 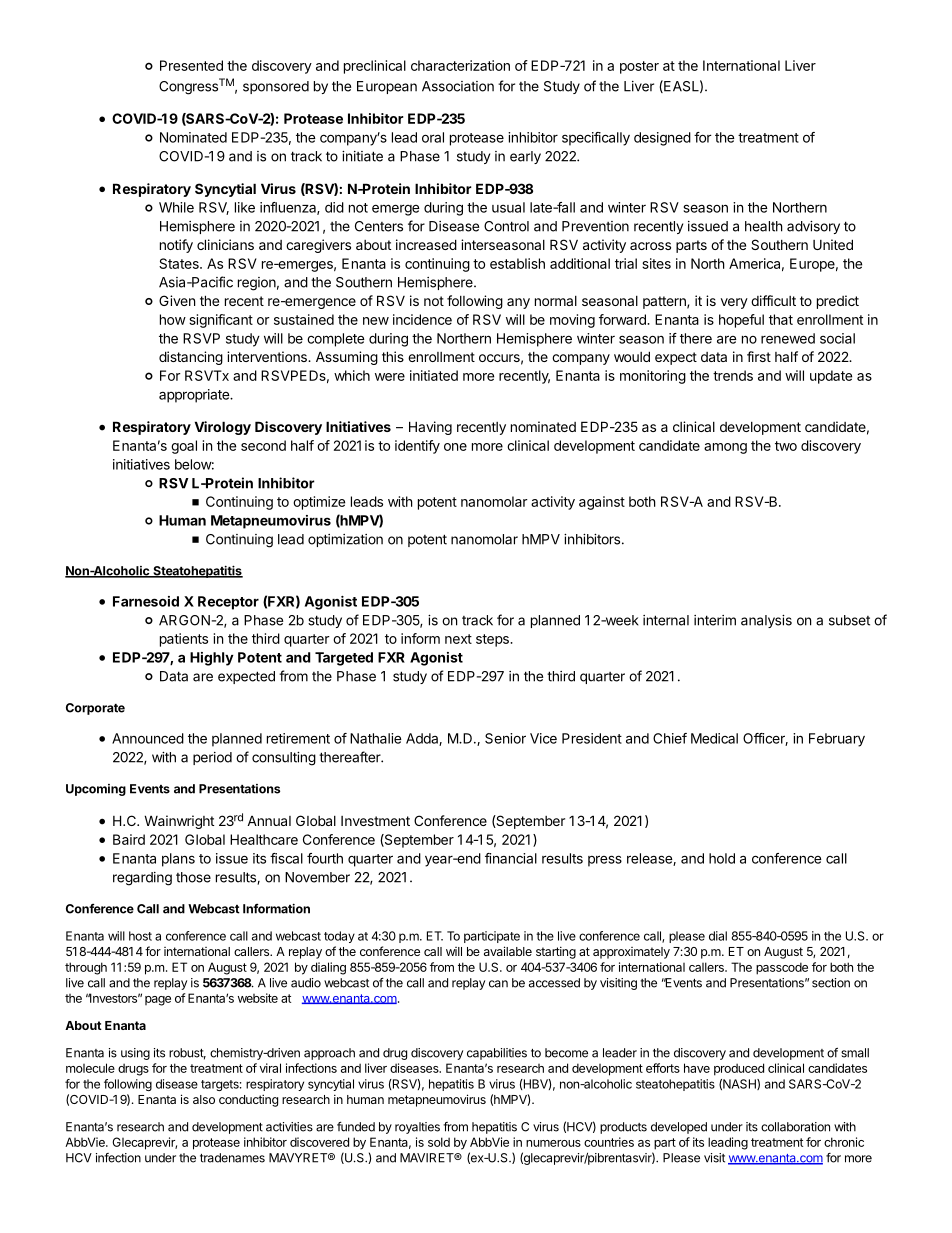 What do you see at coordinates (714, 738) in the screenshot?
I see `Medical` at bounding box center [714, 738].
